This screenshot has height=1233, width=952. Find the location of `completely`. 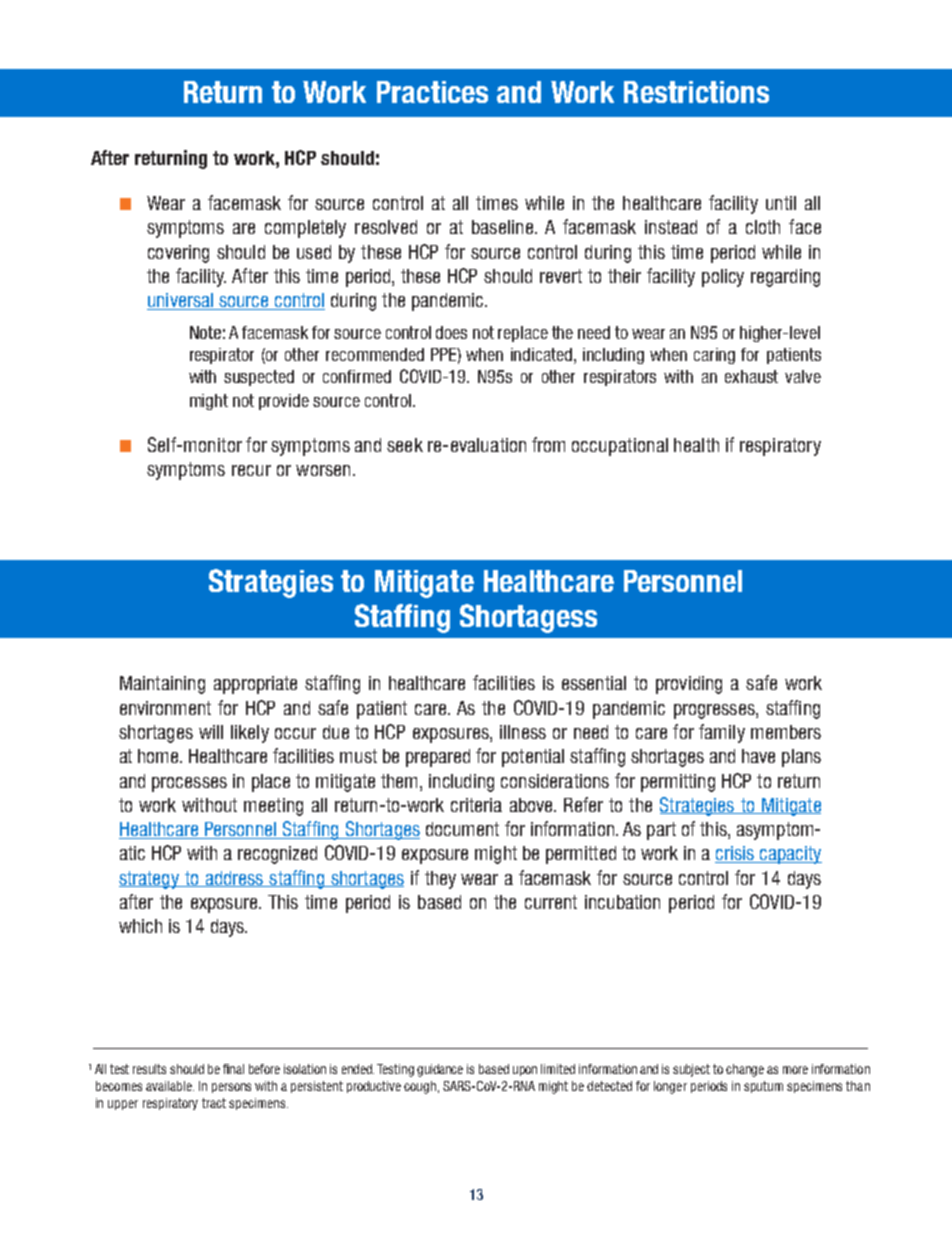

completely is located at coordinates (305, 229).
